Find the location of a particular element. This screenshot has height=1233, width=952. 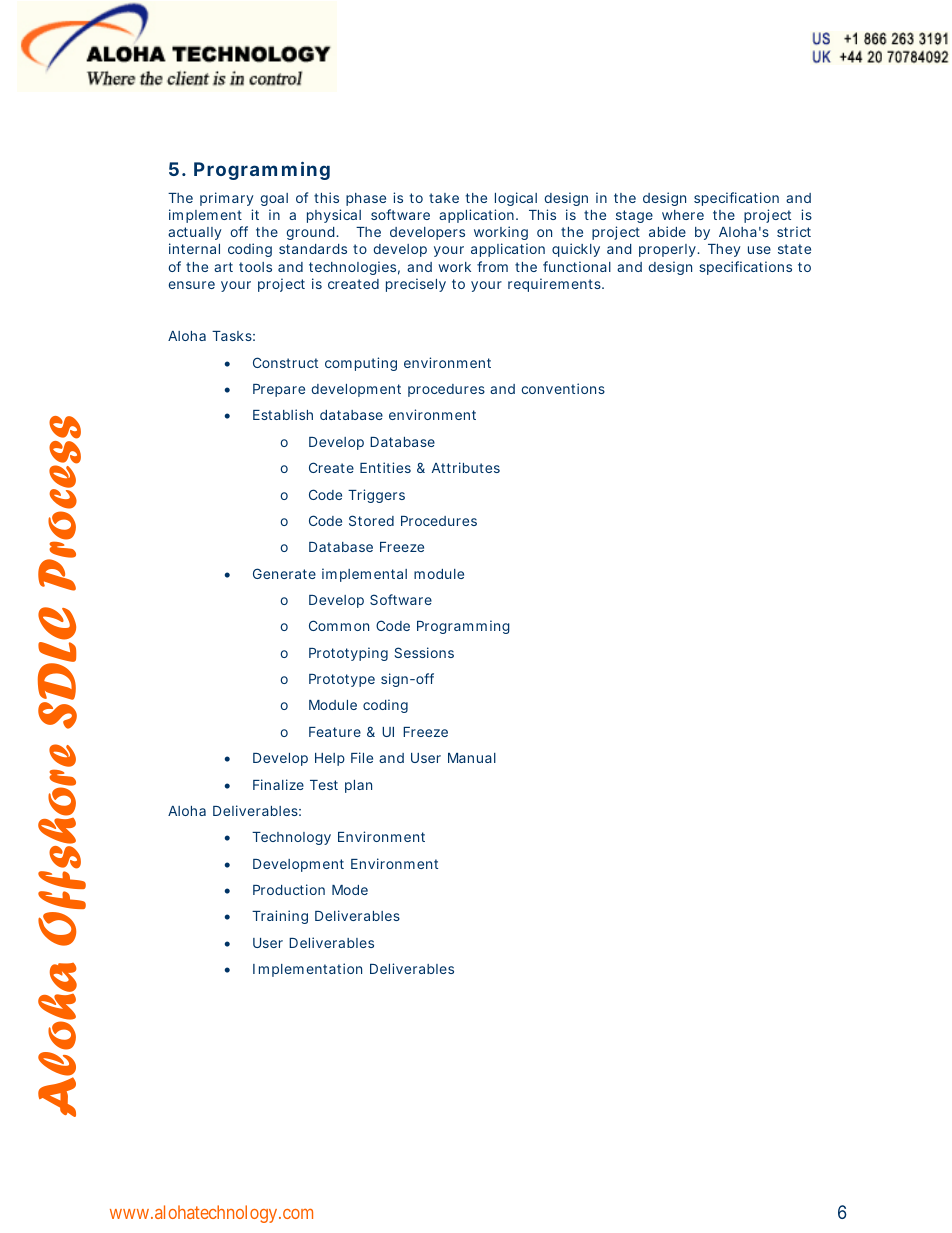

logical is located at coordinates (516, 201).
